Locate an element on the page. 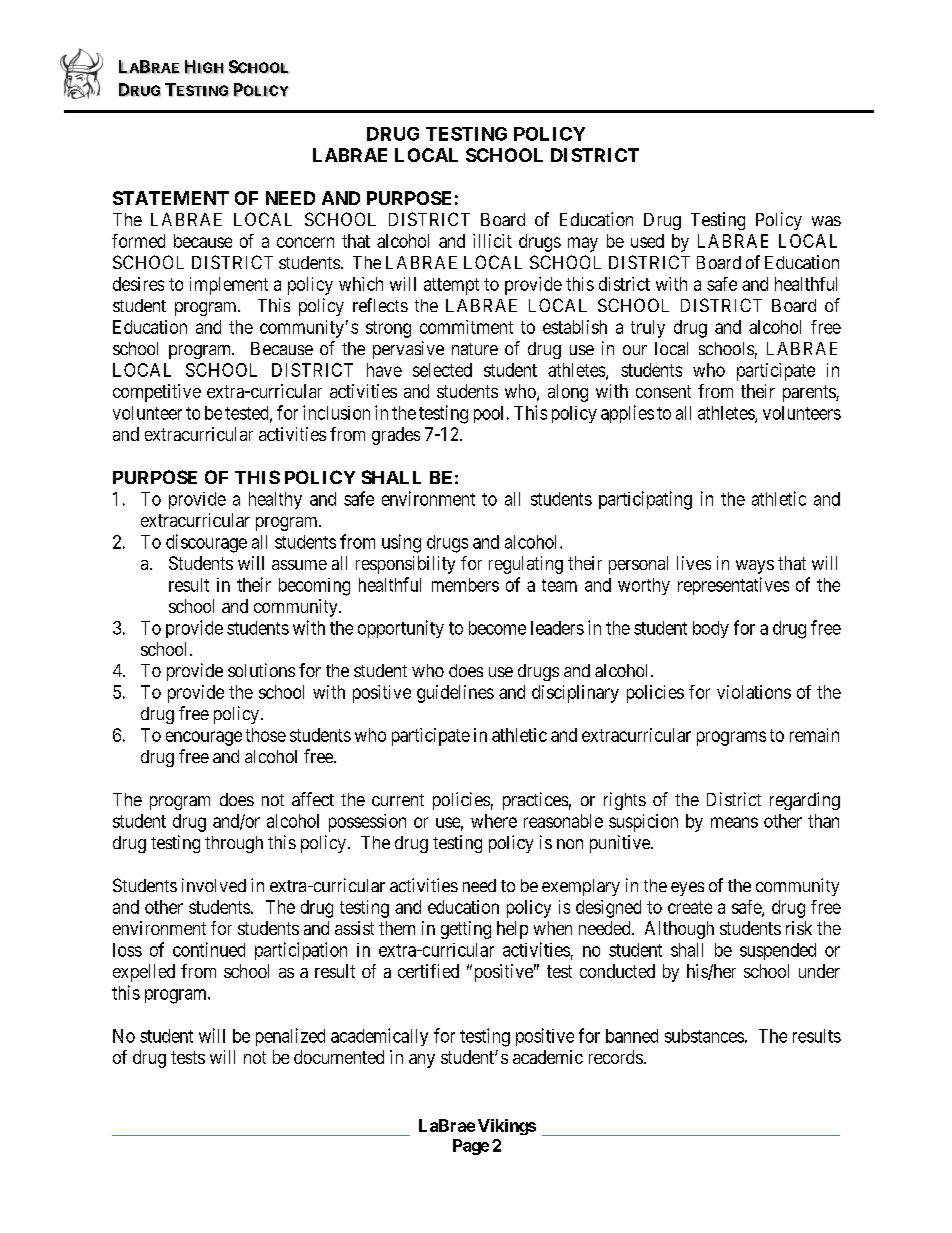 The height and width of the document is (1233, 952). using is located at coordinates (401, 543).
